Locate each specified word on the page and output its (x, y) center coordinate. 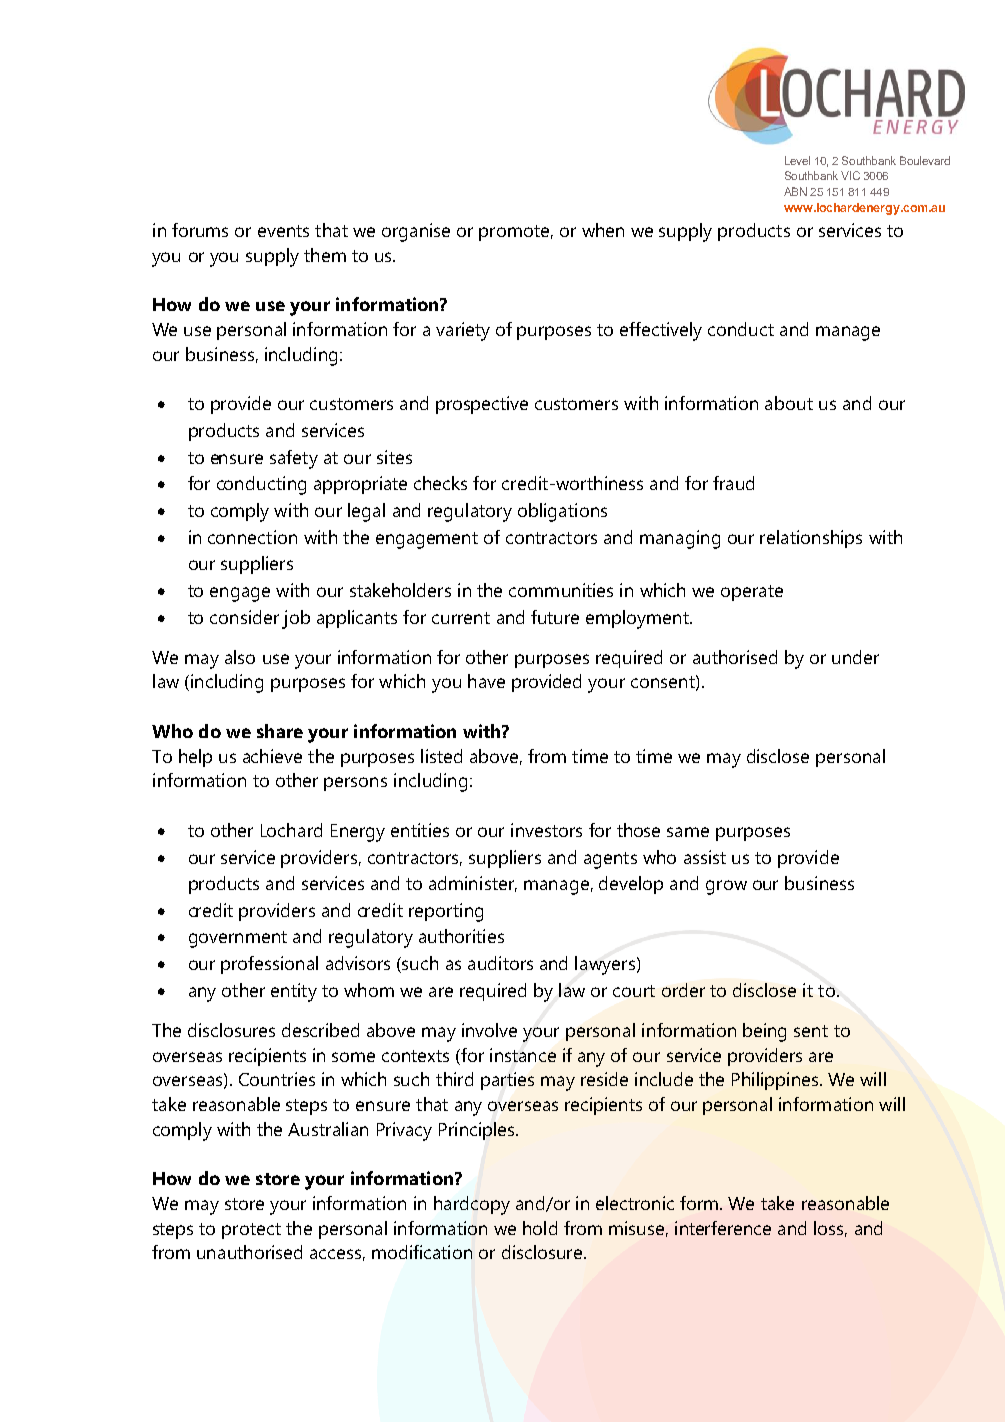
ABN (795, 191)
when (603, 230)
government (238, 939)
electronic (635, 1203)
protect (251, 1231)
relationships (811, 539)
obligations (562, 512)
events (283, 231)
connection (252, 537)
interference (723, 1228)
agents (610, 860)
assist (705, 857)
